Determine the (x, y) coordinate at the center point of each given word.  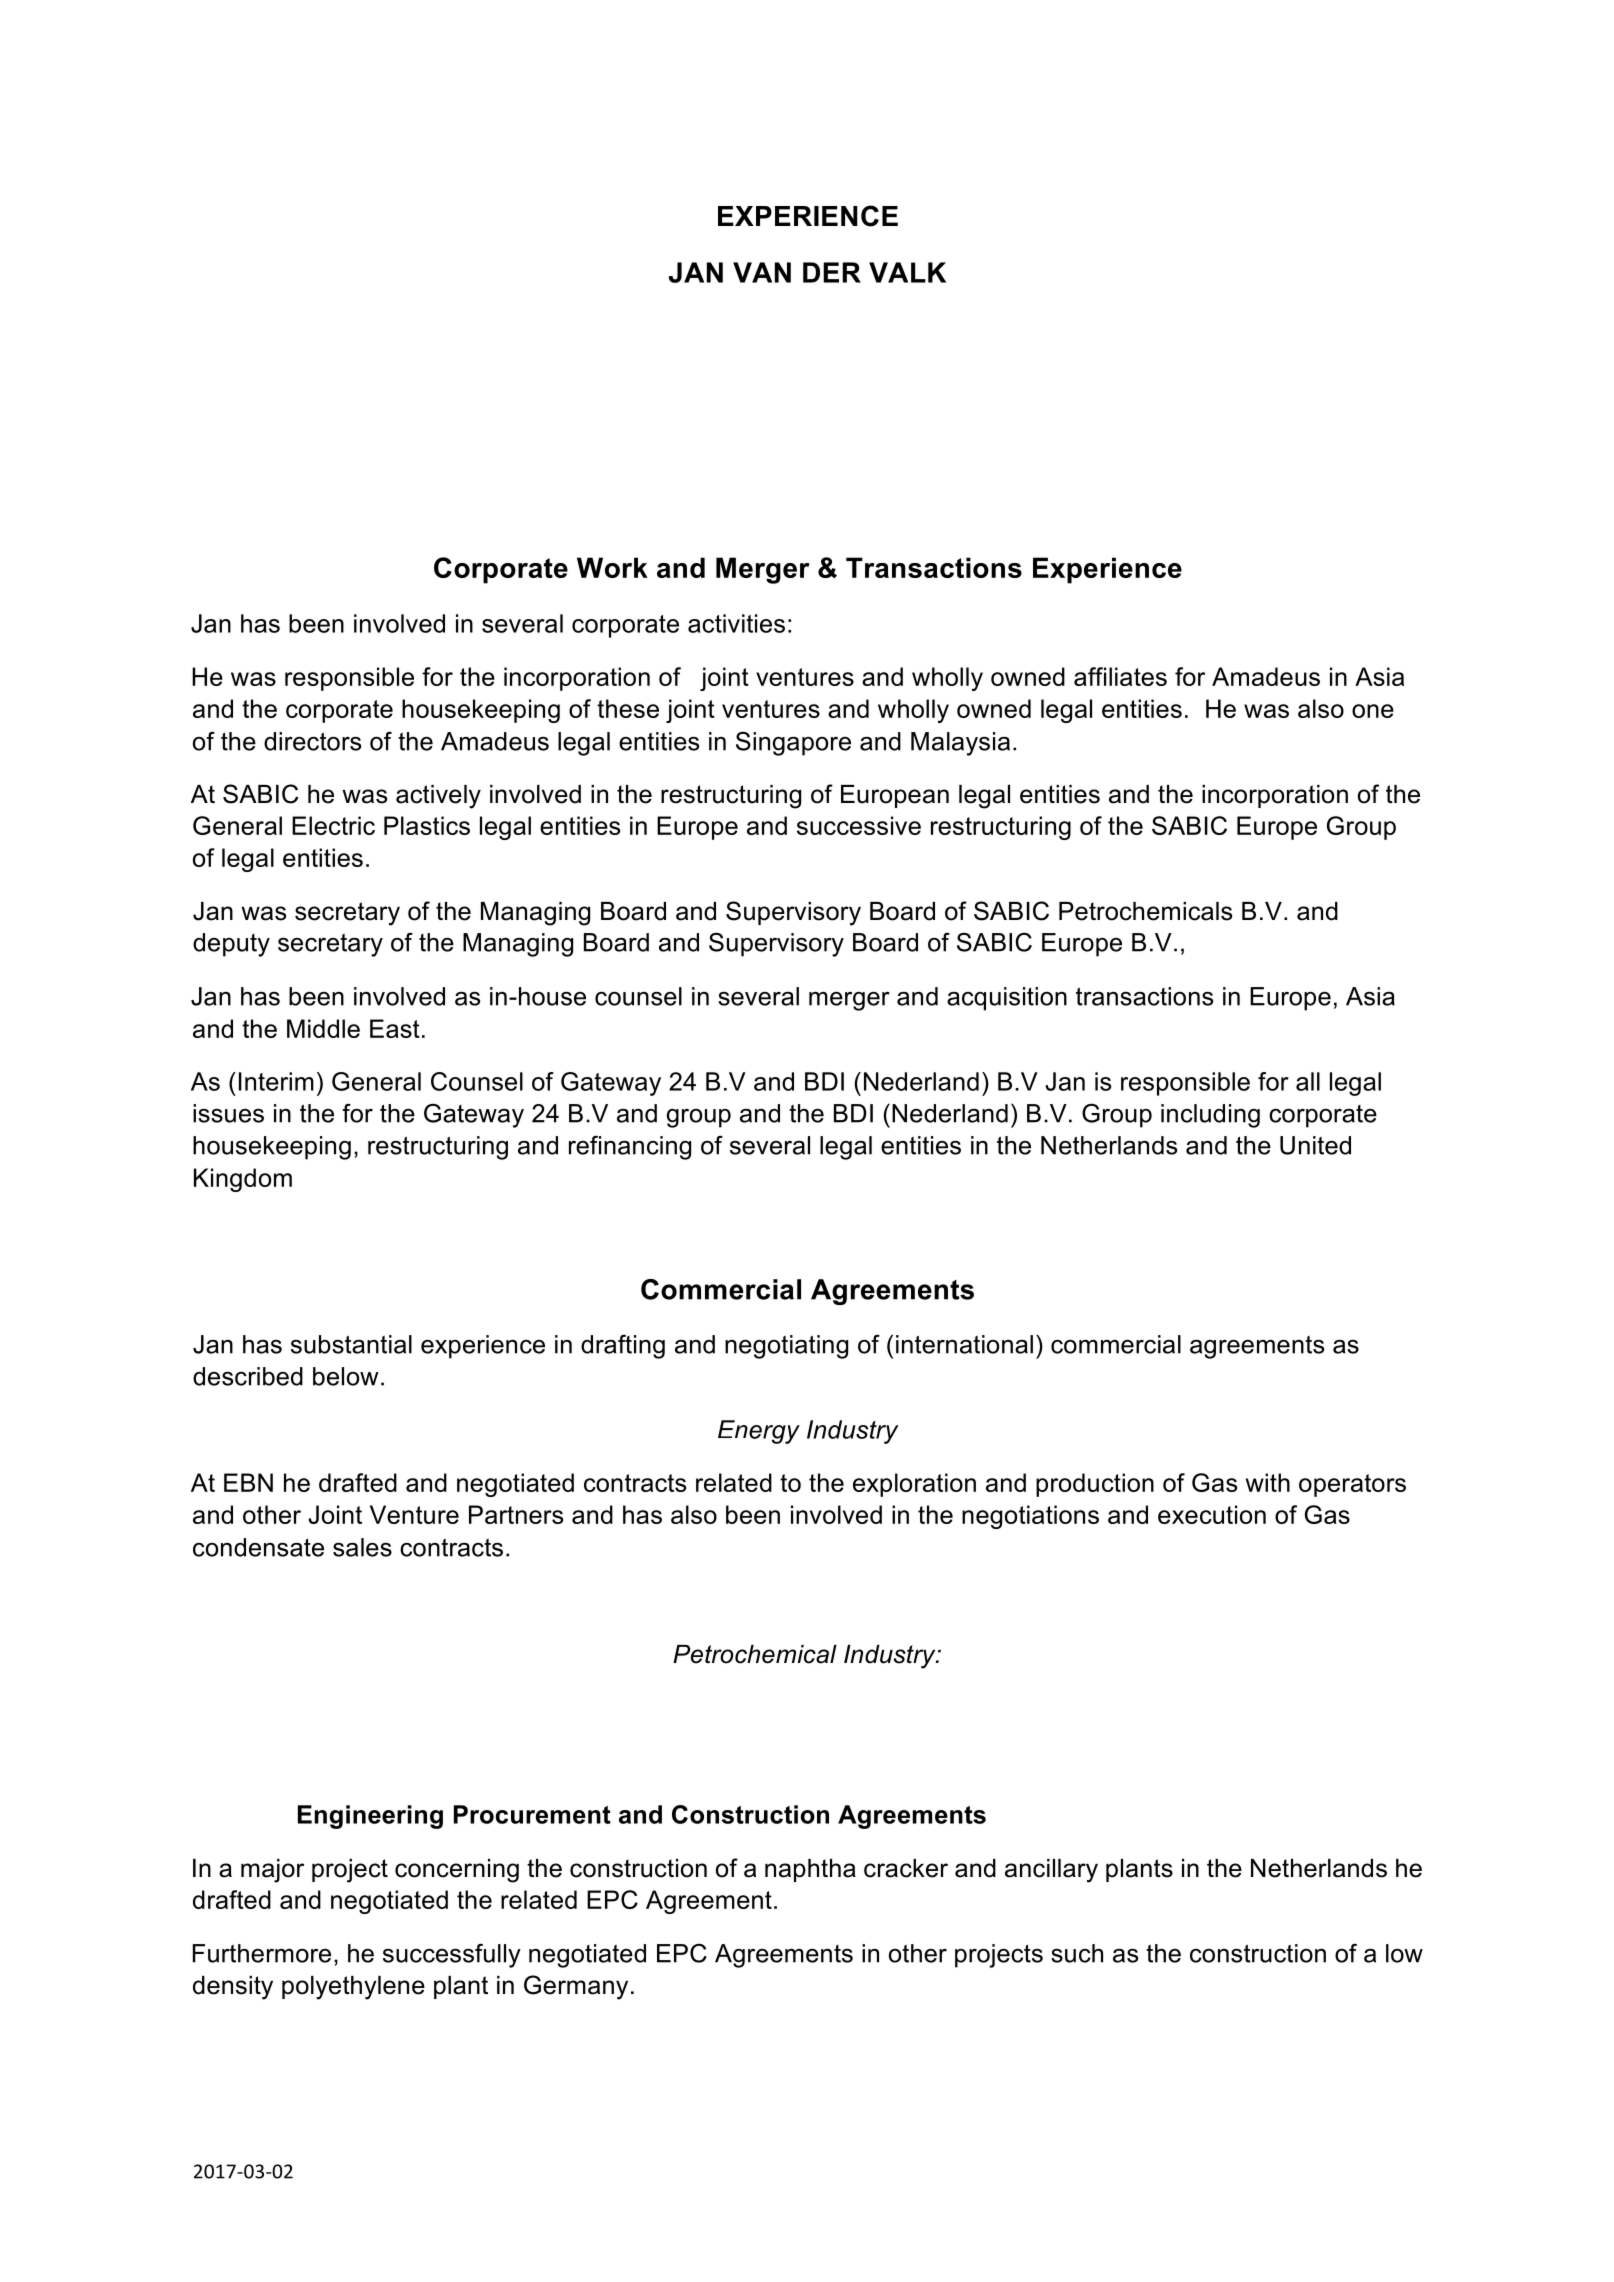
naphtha (810, 1870)
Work (612, 567)
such (1077, 1953)
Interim (276, 1081)
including (1210, 1116)
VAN (762, 272)
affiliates (1120, 676)
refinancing (630, 1148)
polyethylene (353, 1988)
